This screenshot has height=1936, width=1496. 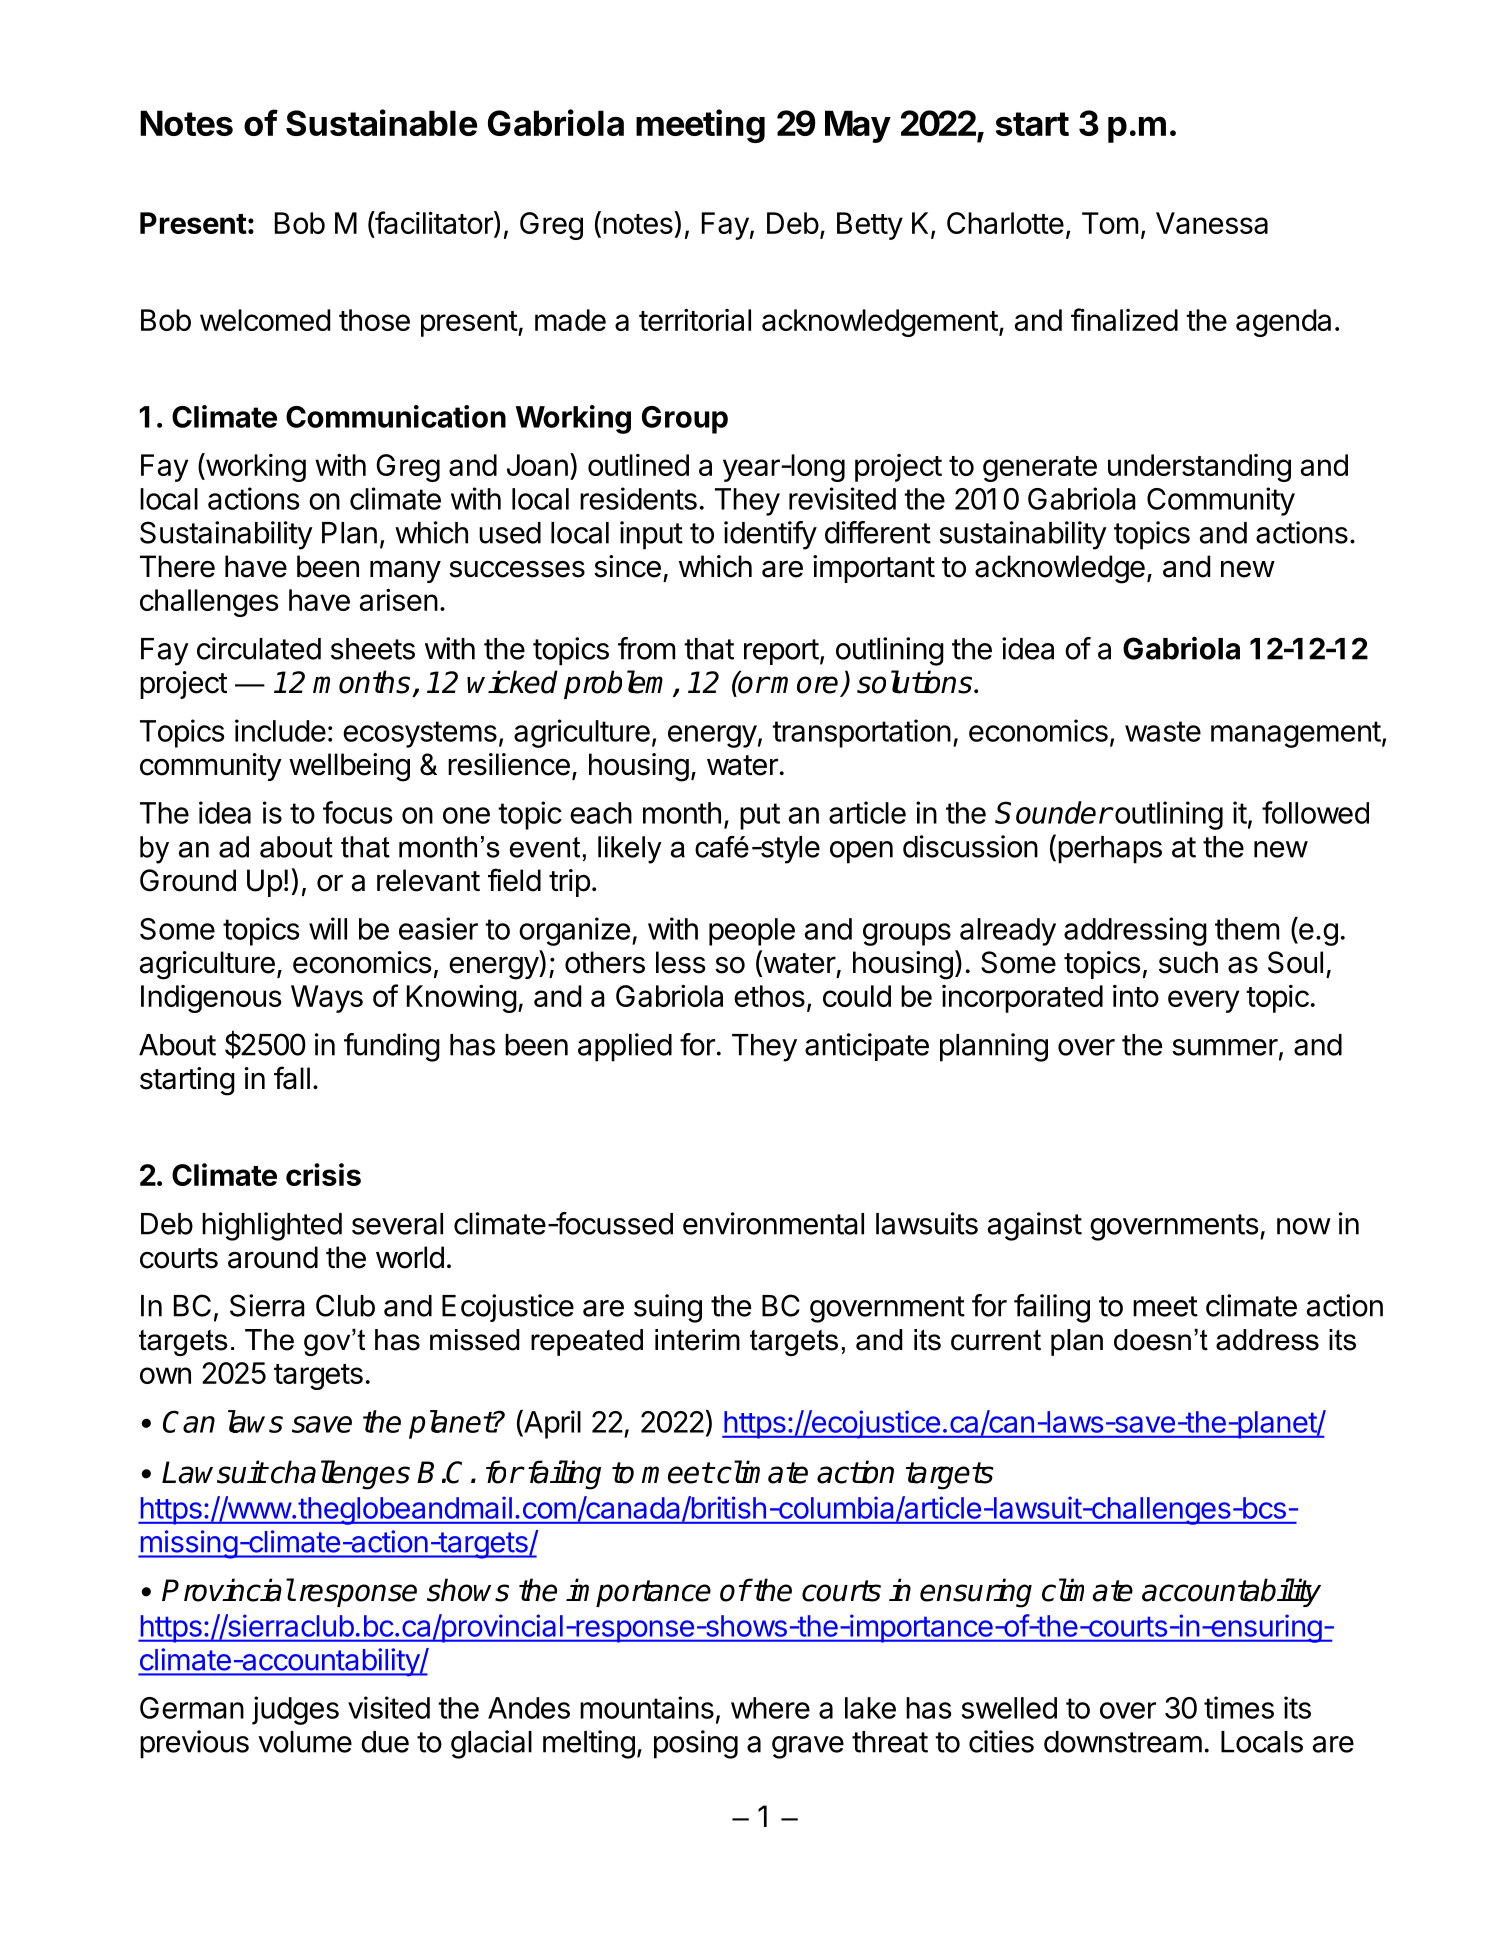 I want to click on circulated, so click(x=259, y=648).
